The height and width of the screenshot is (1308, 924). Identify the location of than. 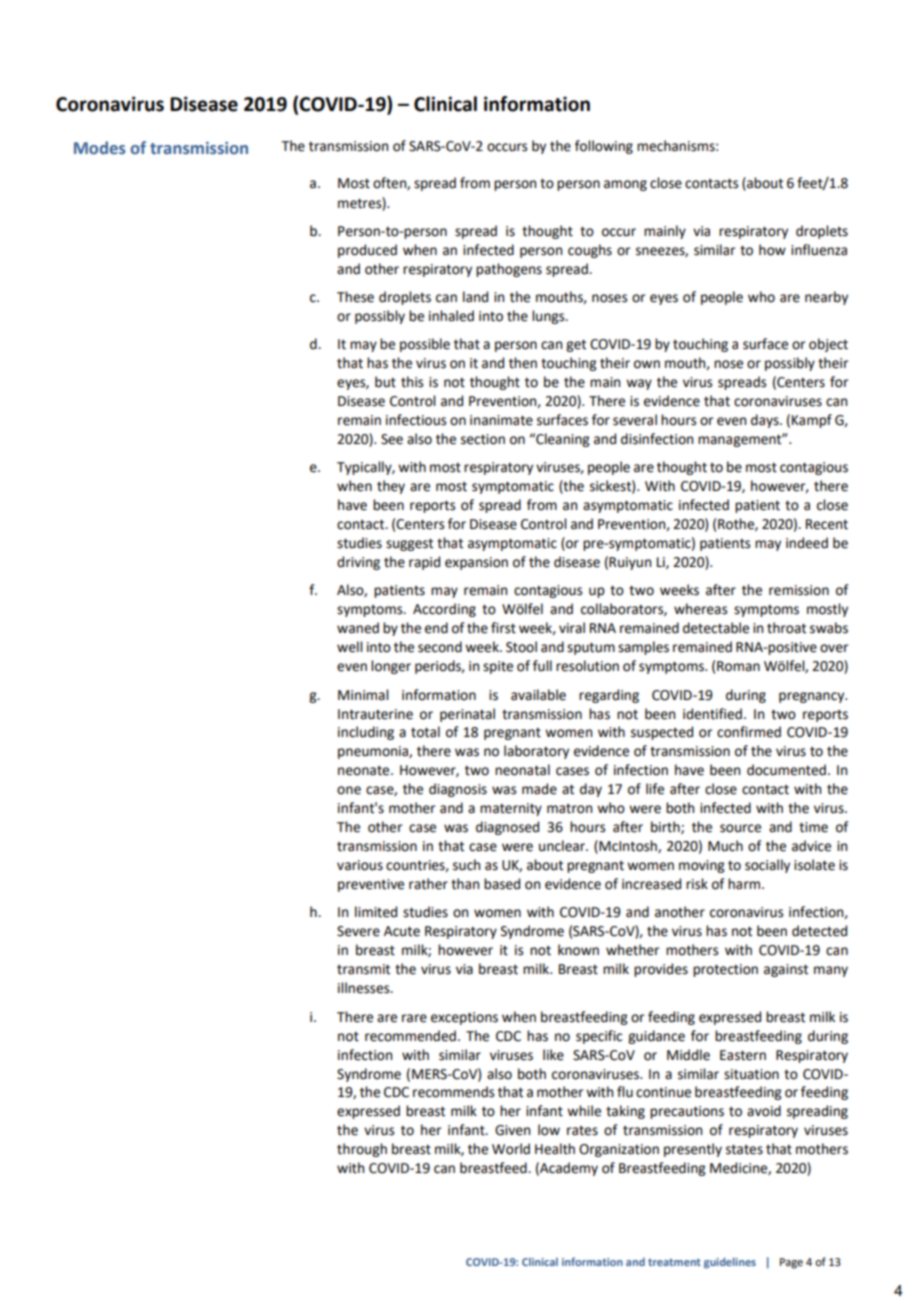
(465, 884).
